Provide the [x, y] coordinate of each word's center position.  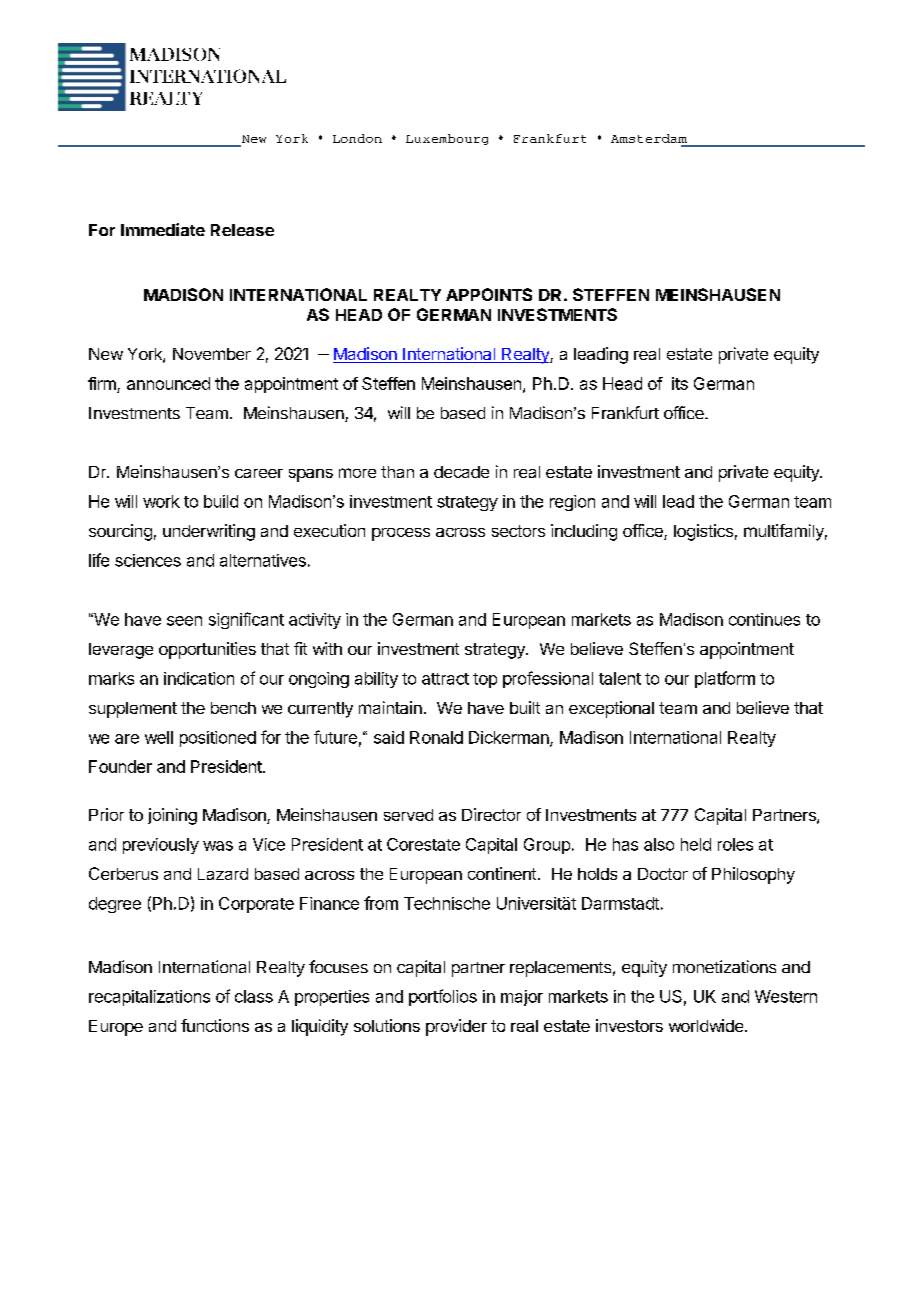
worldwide [707, 1025]
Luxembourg [447, 139]
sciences [148, 560]
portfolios [443, 997]
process [401, 534]
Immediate [163, 229]
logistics [703, 532]
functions [215, 1025]
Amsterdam [650, 140]
